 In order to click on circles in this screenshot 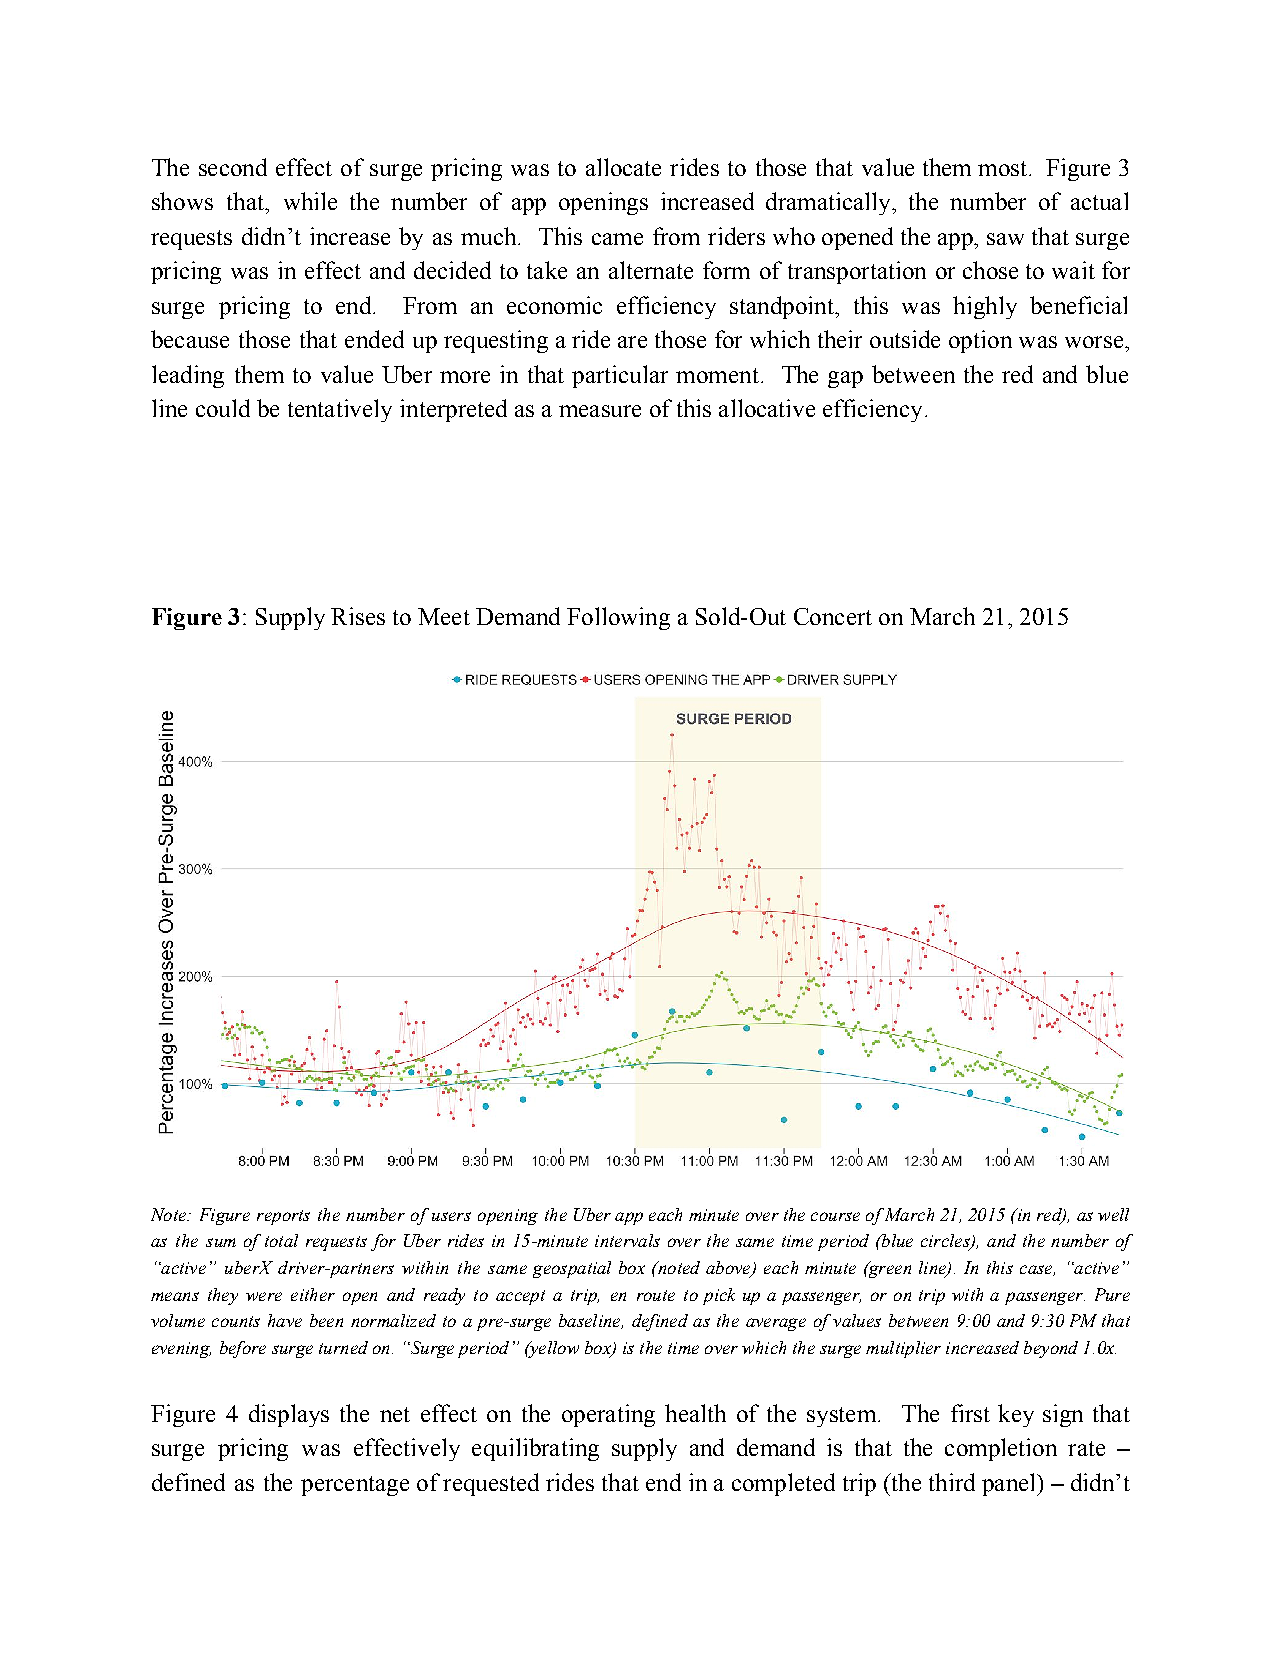, I will do `click(946, 1242)`.
